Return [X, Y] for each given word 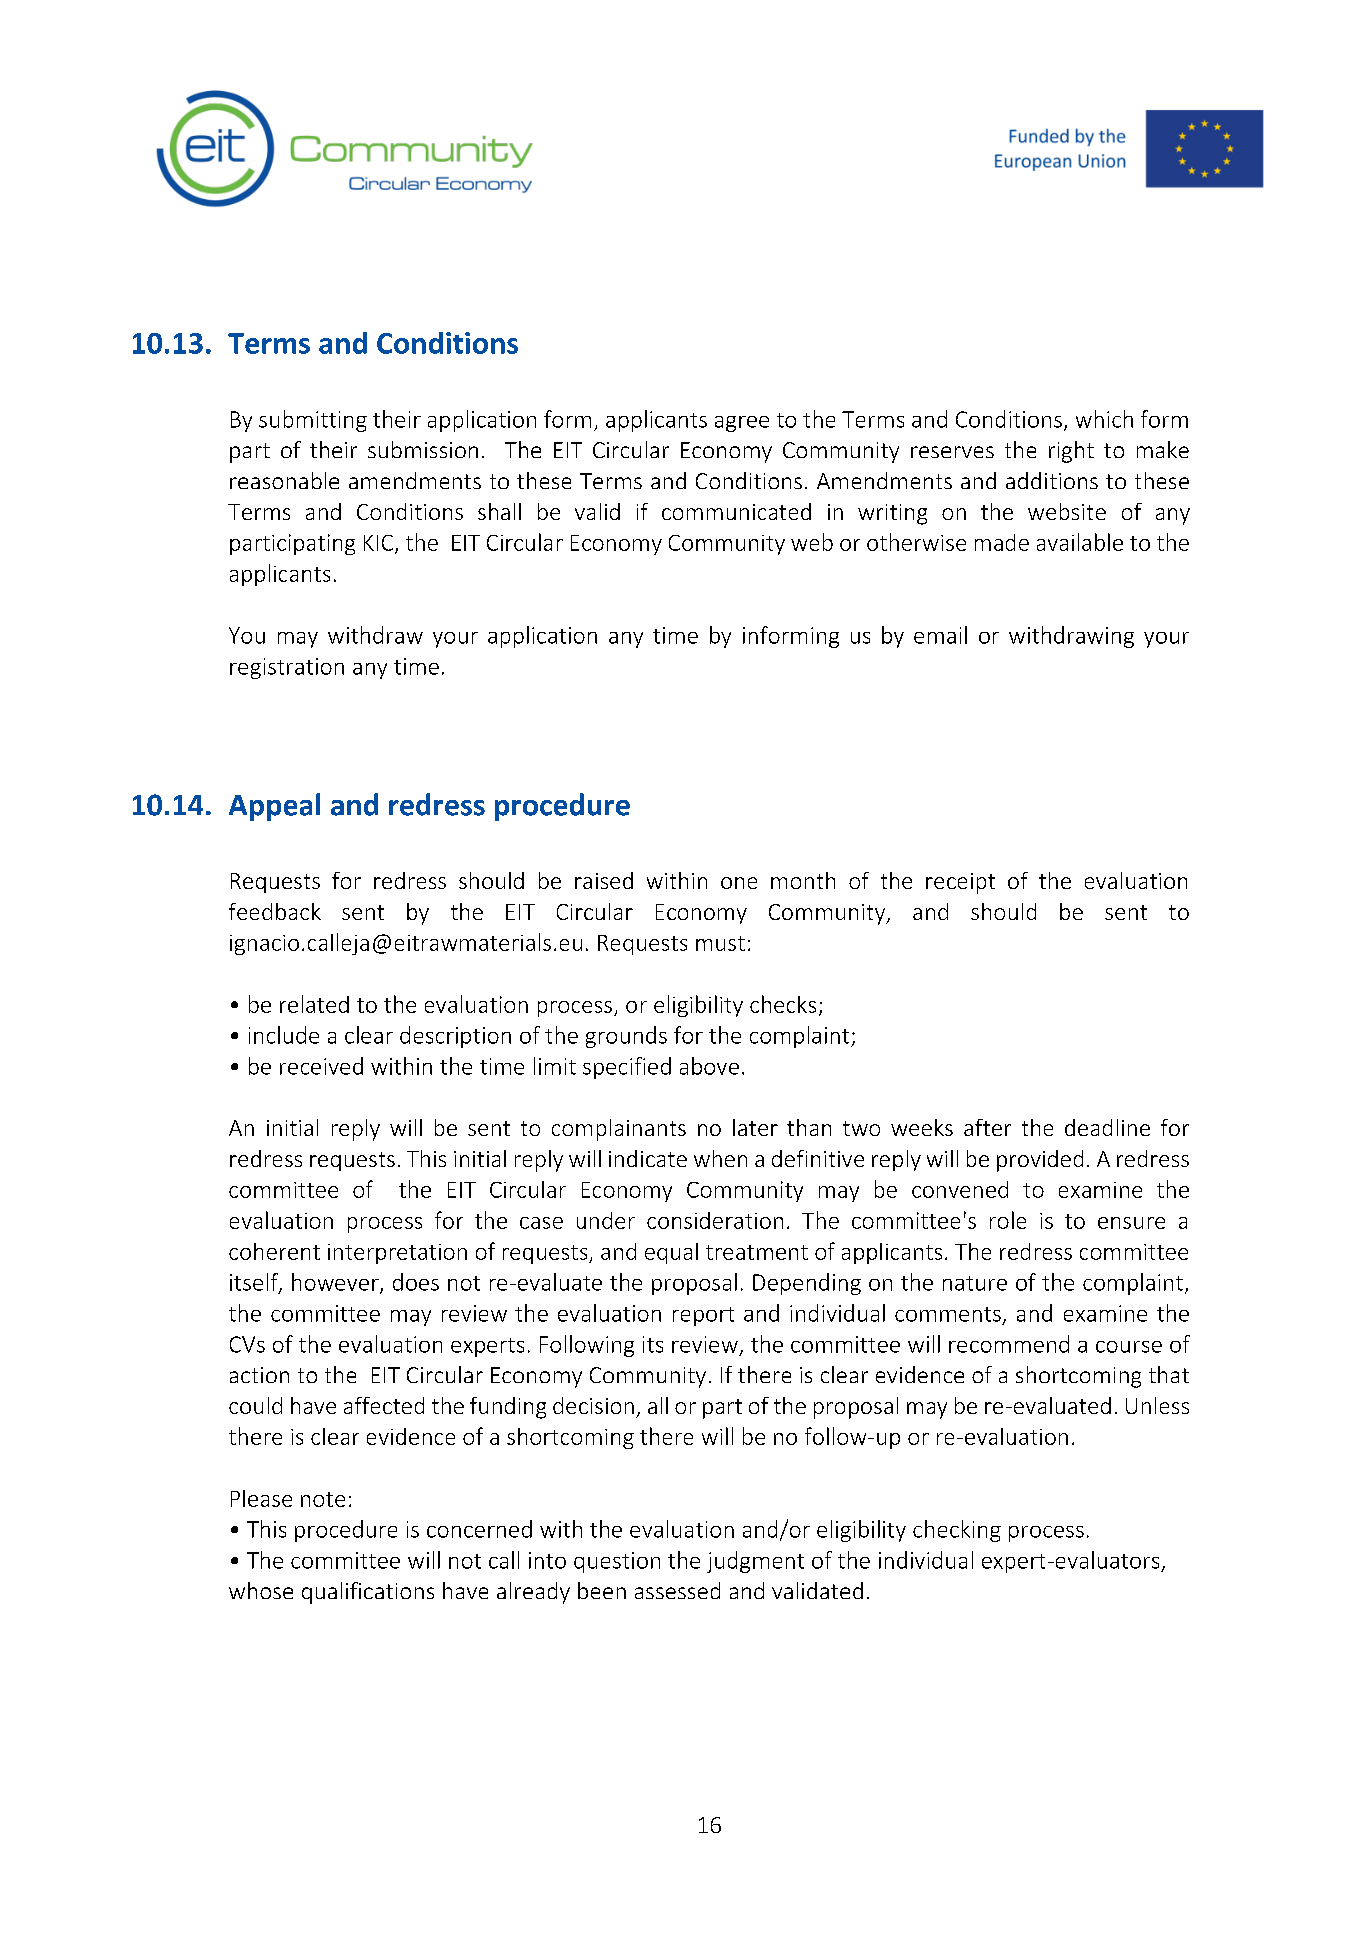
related [314, 1004]
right [1071, 452]
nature [975, 1283]
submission [423, 449]
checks [783, 1004]
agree [742, 424]
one [739, 883]
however [336, 1283]
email [940, 635]
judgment [755, 1562]
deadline [1107, 1127]
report [703, 1316]
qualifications [368, 1593]
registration [287, 668]
